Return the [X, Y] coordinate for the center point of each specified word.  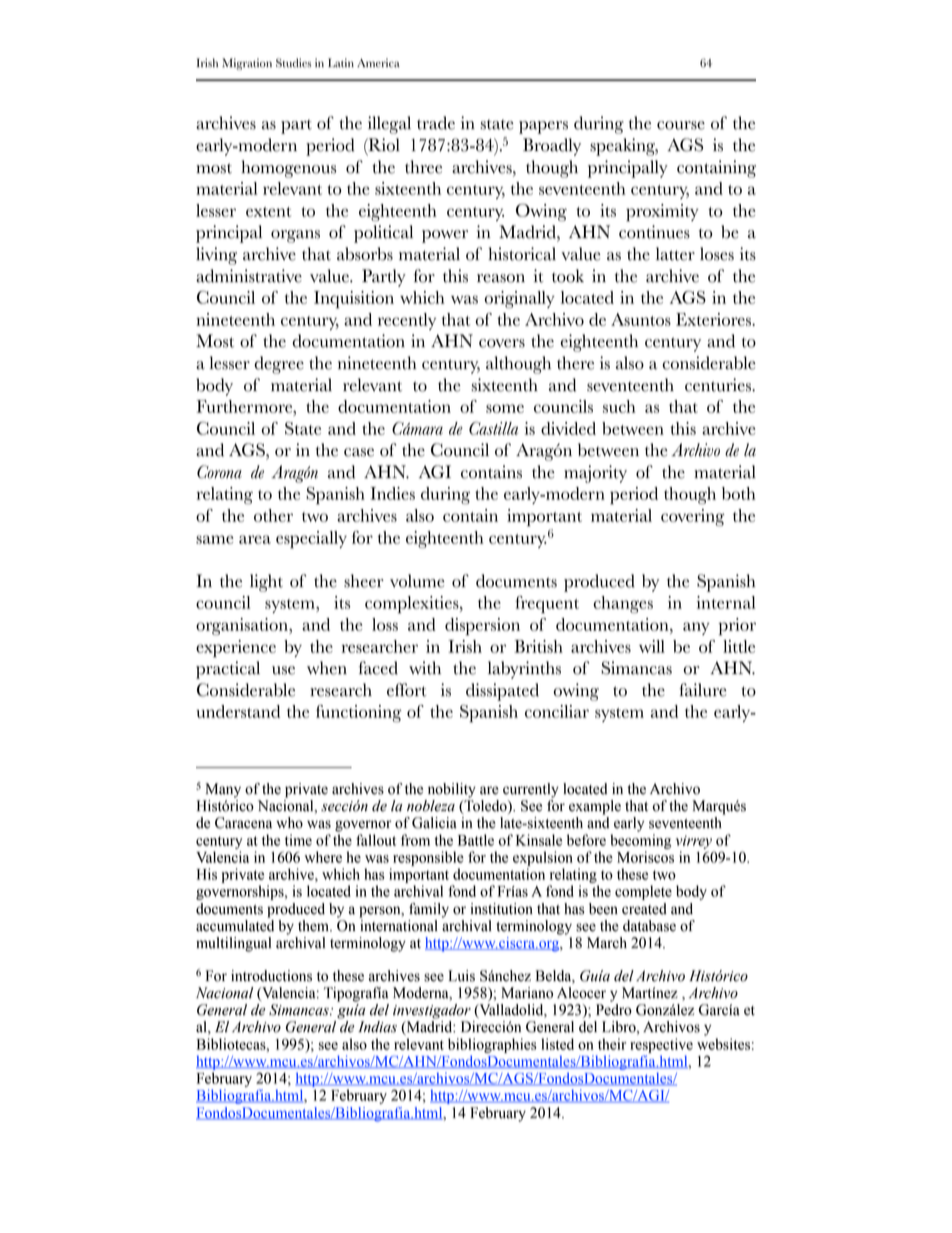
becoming [640, 841]
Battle [476, 840]
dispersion [482, 627]
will [652, 646]
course [681, 125]
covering [693, 517]
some [505, 408]
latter [675, 254]
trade [436, 123]
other [273, 515]
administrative [249, 276]
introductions [271, 976]
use [283, 670]
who [289, 823]
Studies [293, 63]
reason [501, 278]
